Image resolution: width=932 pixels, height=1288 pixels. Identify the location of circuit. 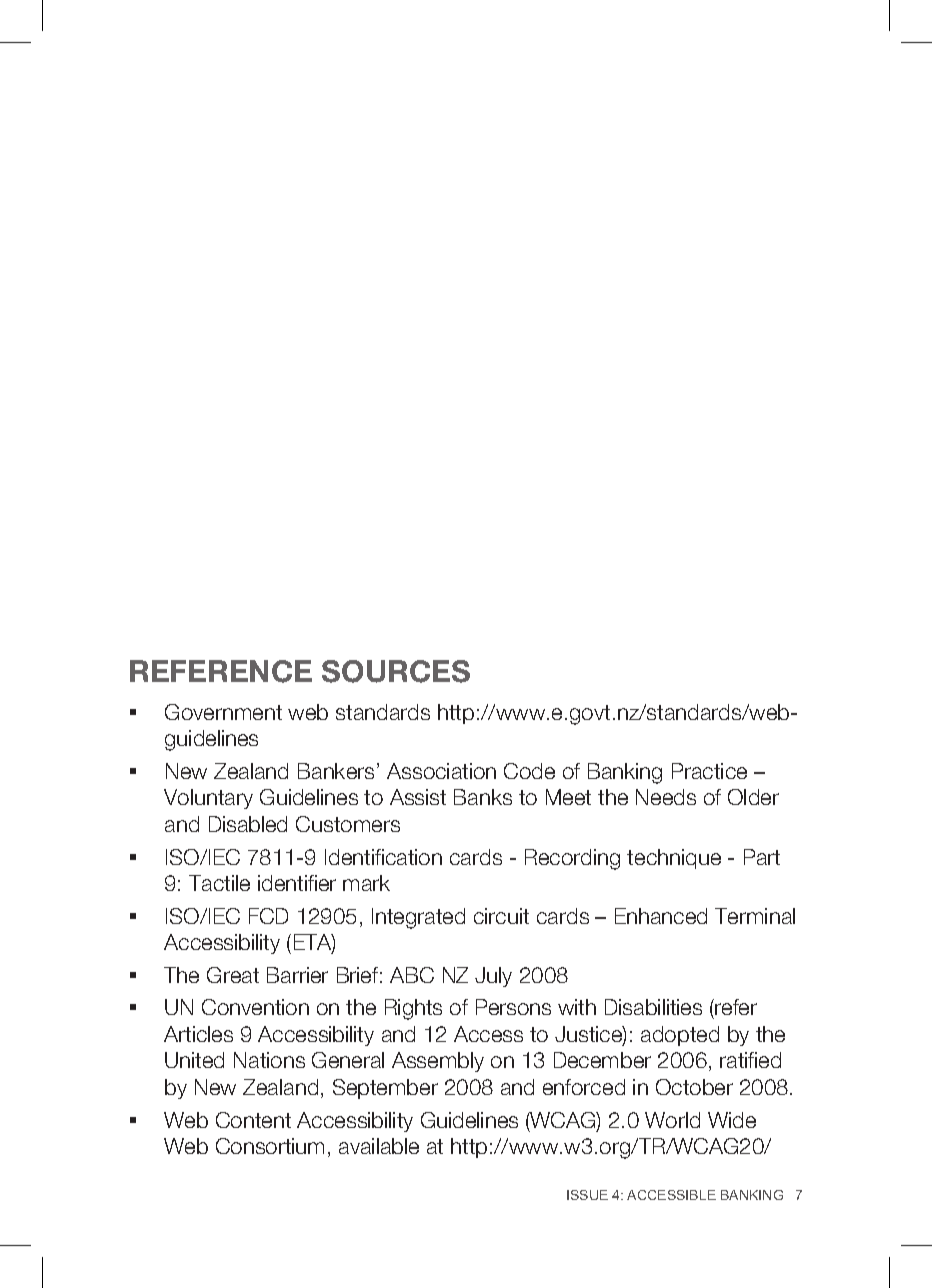
(501, 916).
